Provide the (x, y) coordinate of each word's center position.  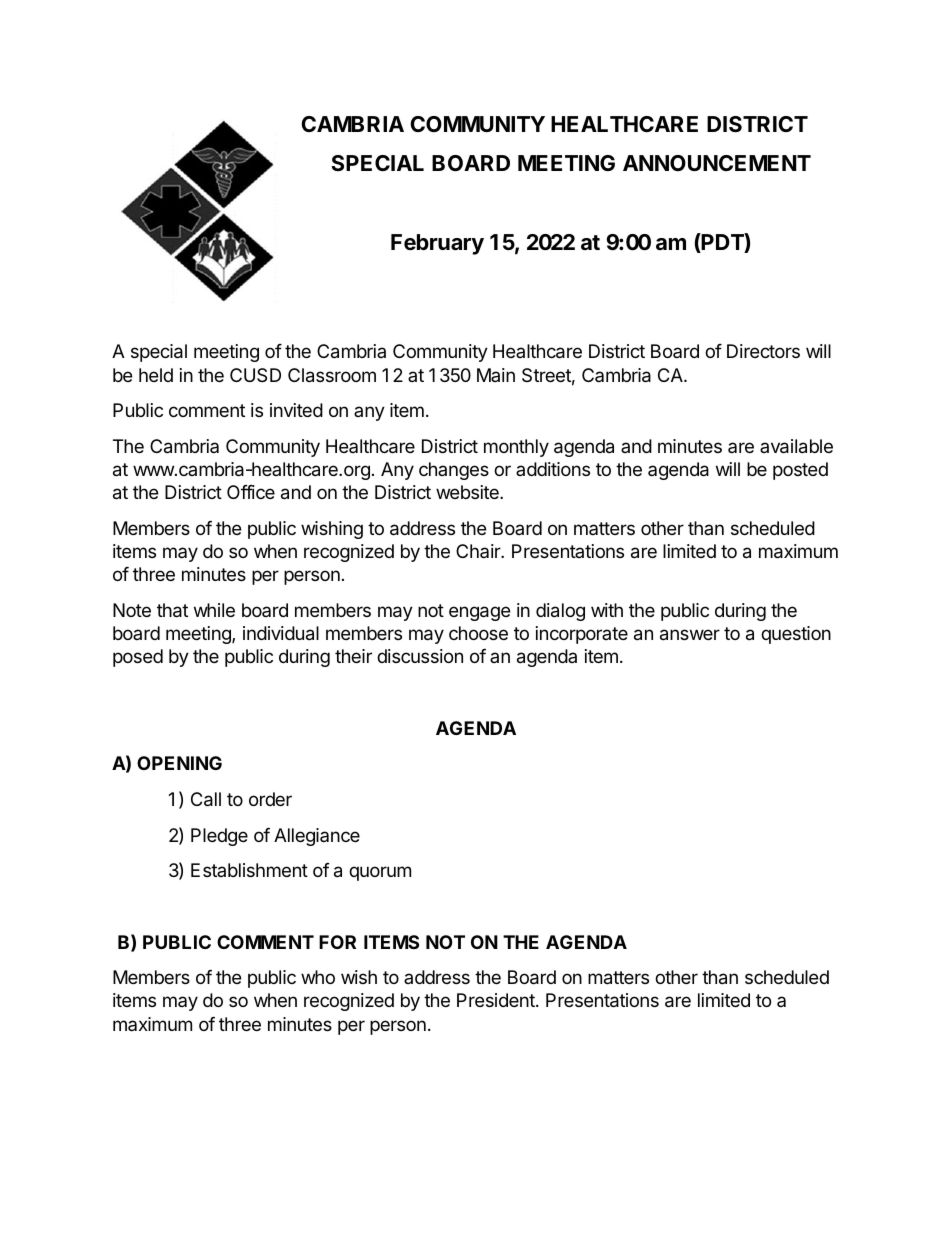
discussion (420, 656)
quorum (380, 873)
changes (454, 471)
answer (690, 635)
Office (251, 492)
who (318, 977)
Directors (763, 351)
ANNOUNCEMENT (717, 163)
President (497, 1000)
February (437, 244)
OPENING (179, 763)
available (796, 446)
